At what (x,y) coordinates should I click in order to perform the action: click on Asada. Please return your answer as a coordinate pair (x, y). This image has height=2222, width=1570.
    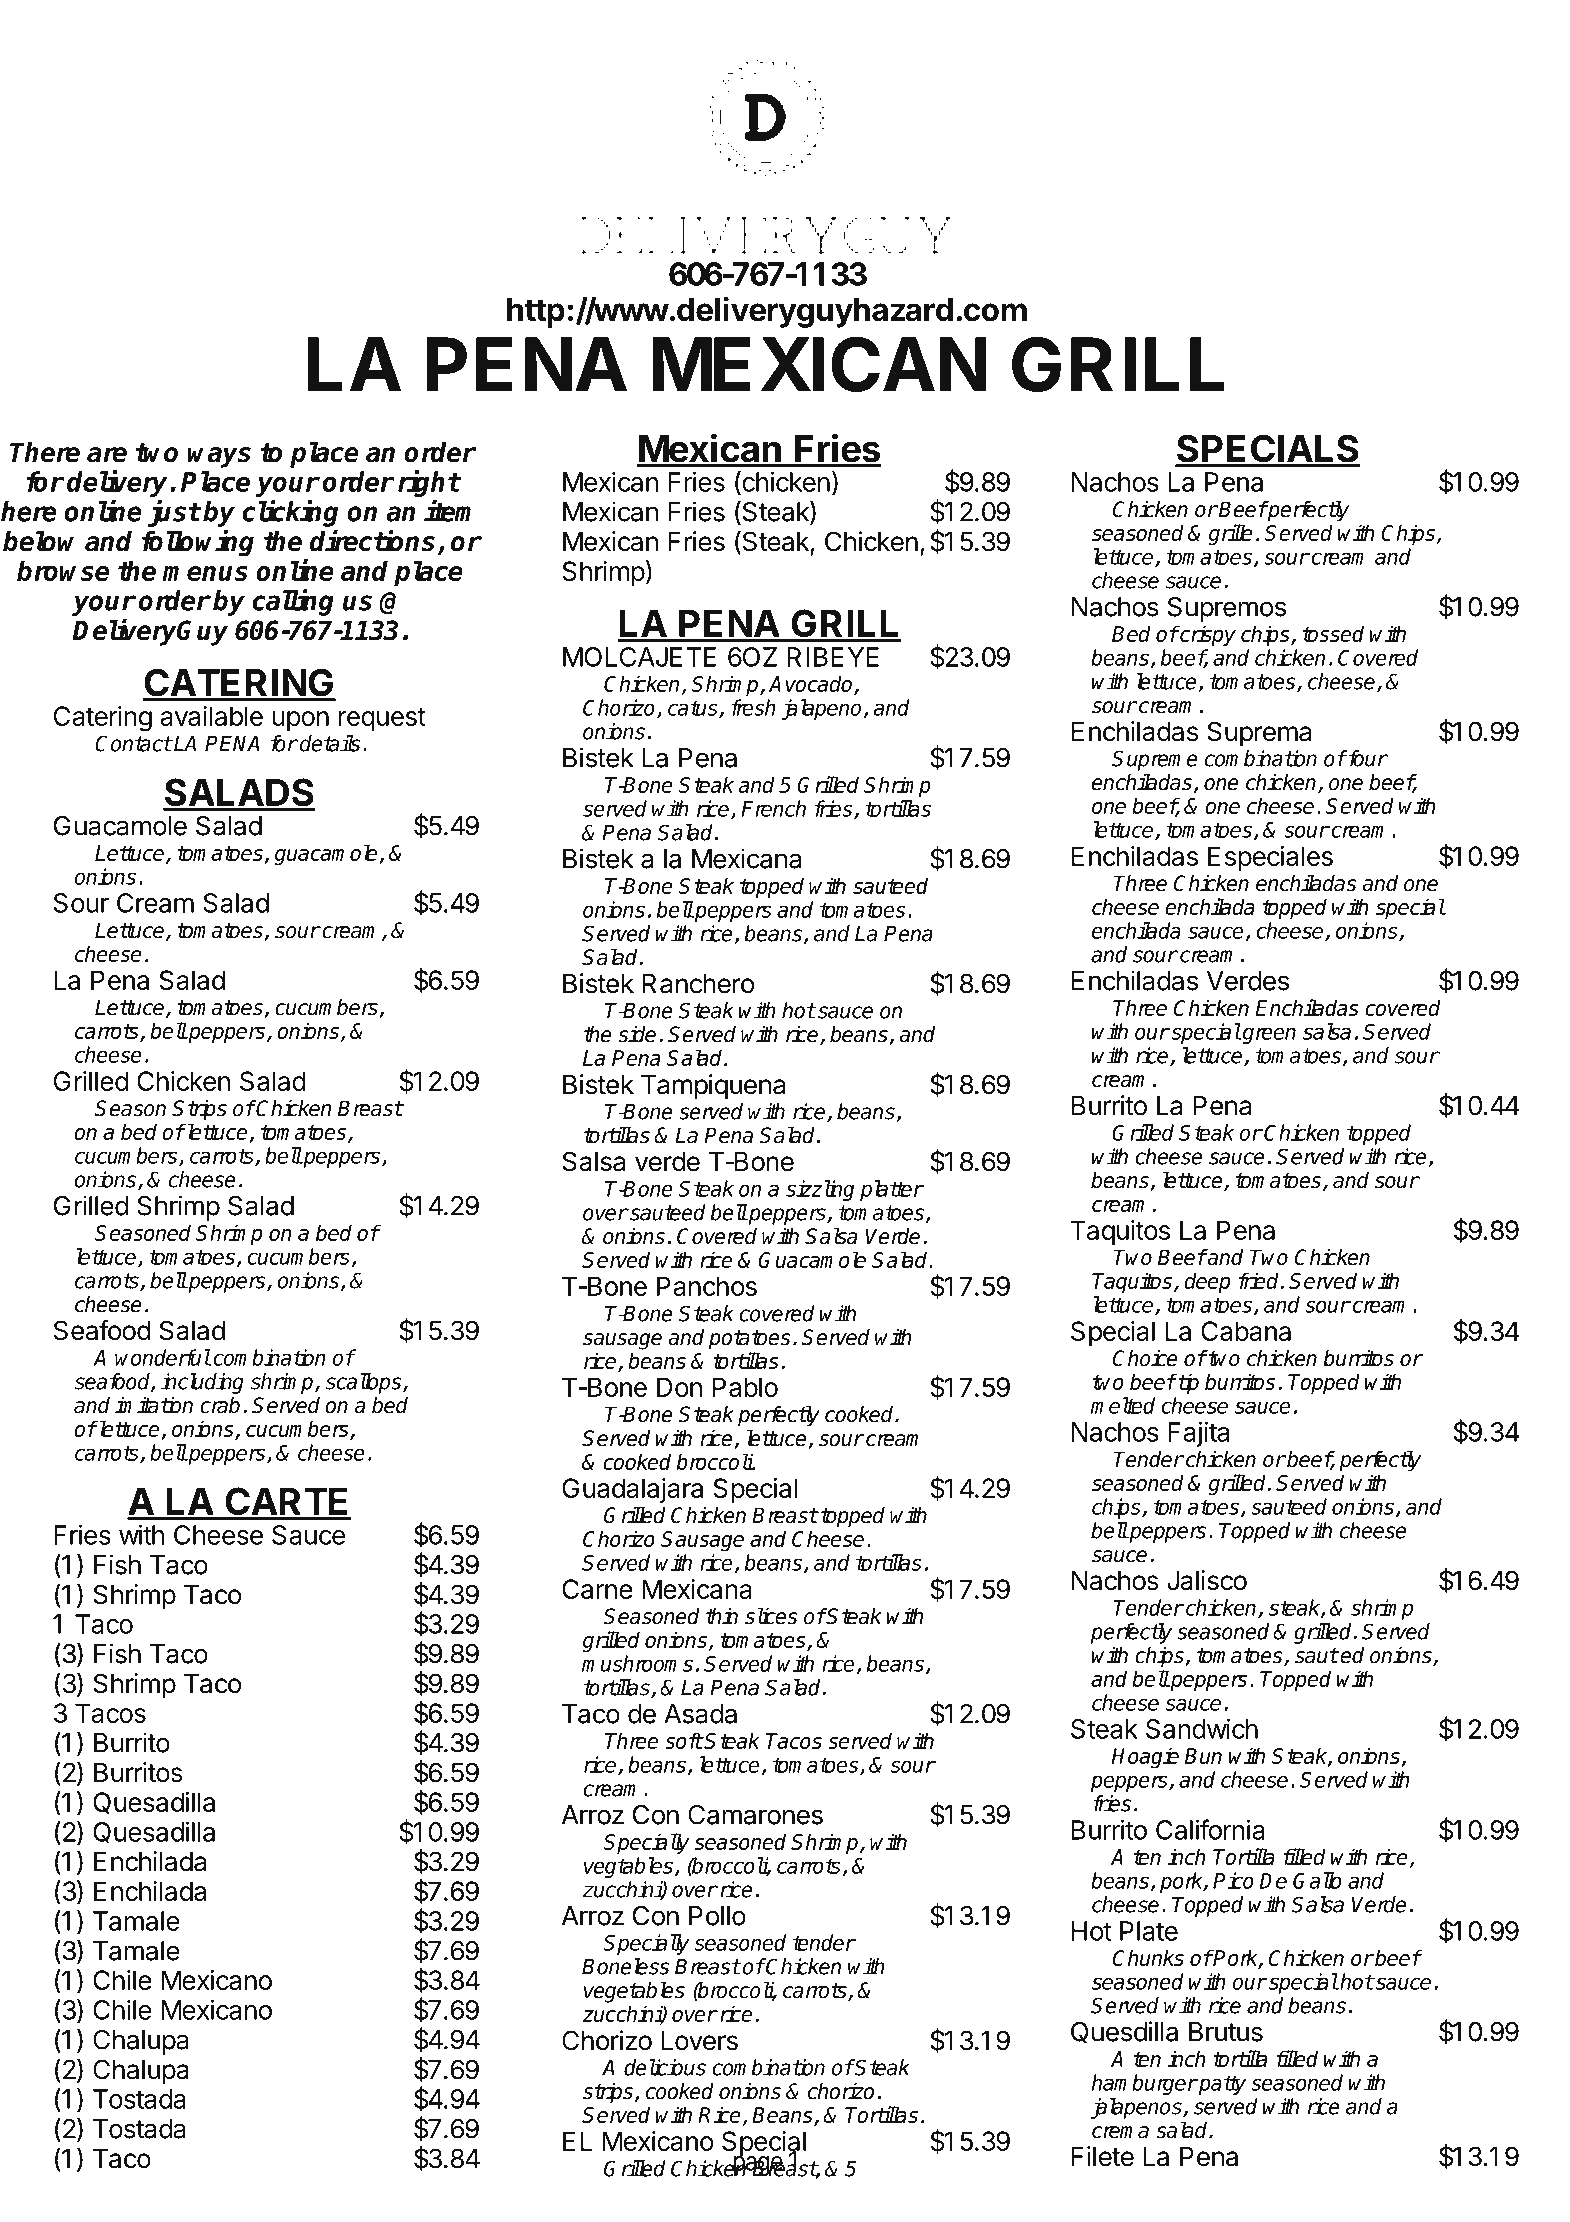
    Looking at the image, I should click on (700, 1714).
